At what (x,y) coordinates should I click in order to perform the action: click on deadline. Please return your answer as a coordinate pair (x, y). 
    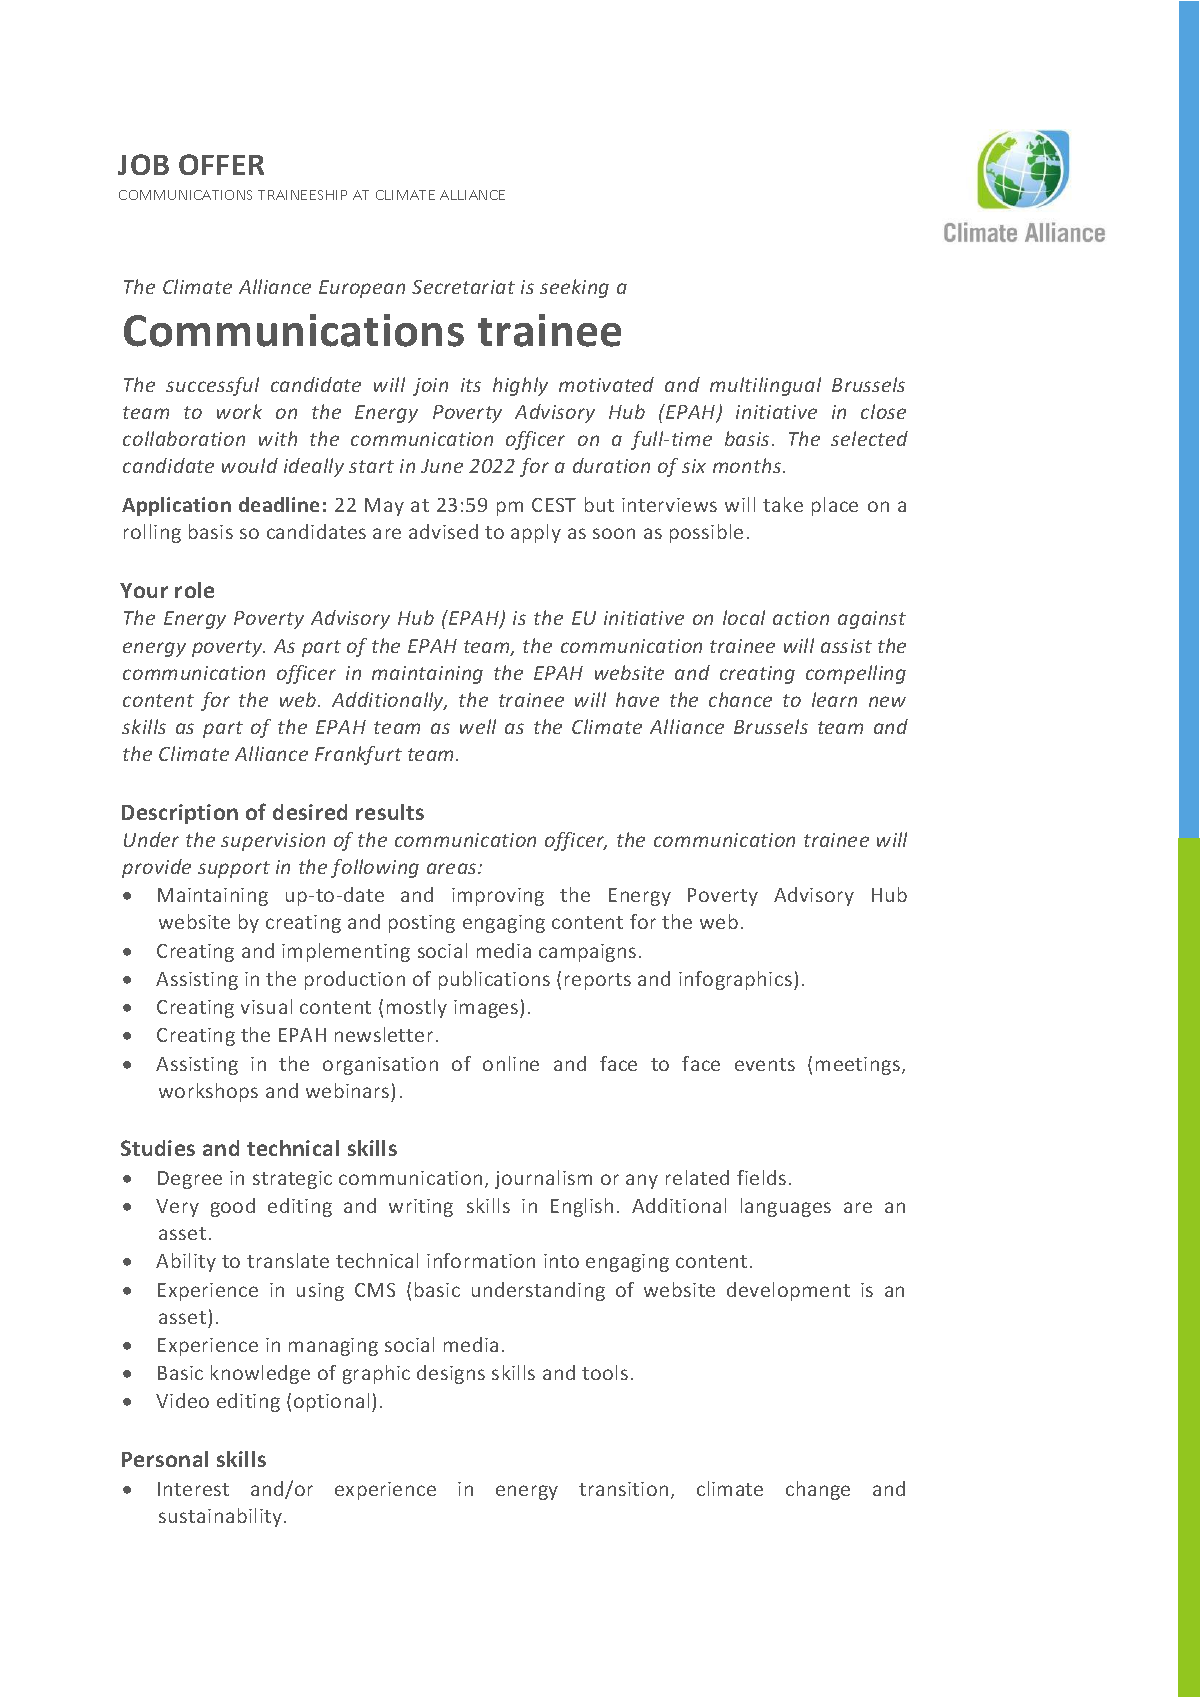
    Looking at the image, I should click on (279, 504).
